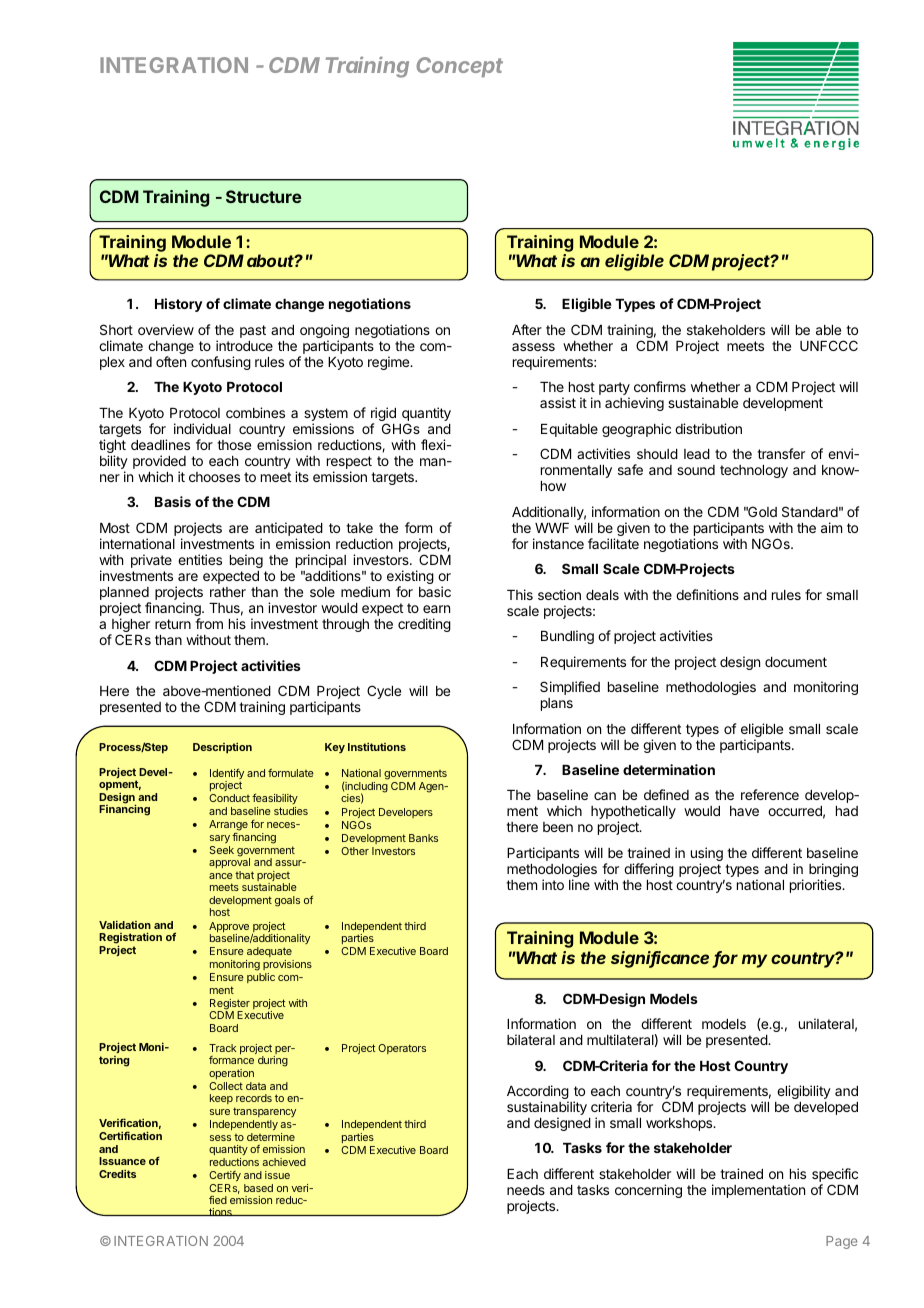 The width and height of the page is (924, 1308). What do you see at coordinates (225, 1176) in the page?
I see `Certify` at bounding box center [225, 1176].
